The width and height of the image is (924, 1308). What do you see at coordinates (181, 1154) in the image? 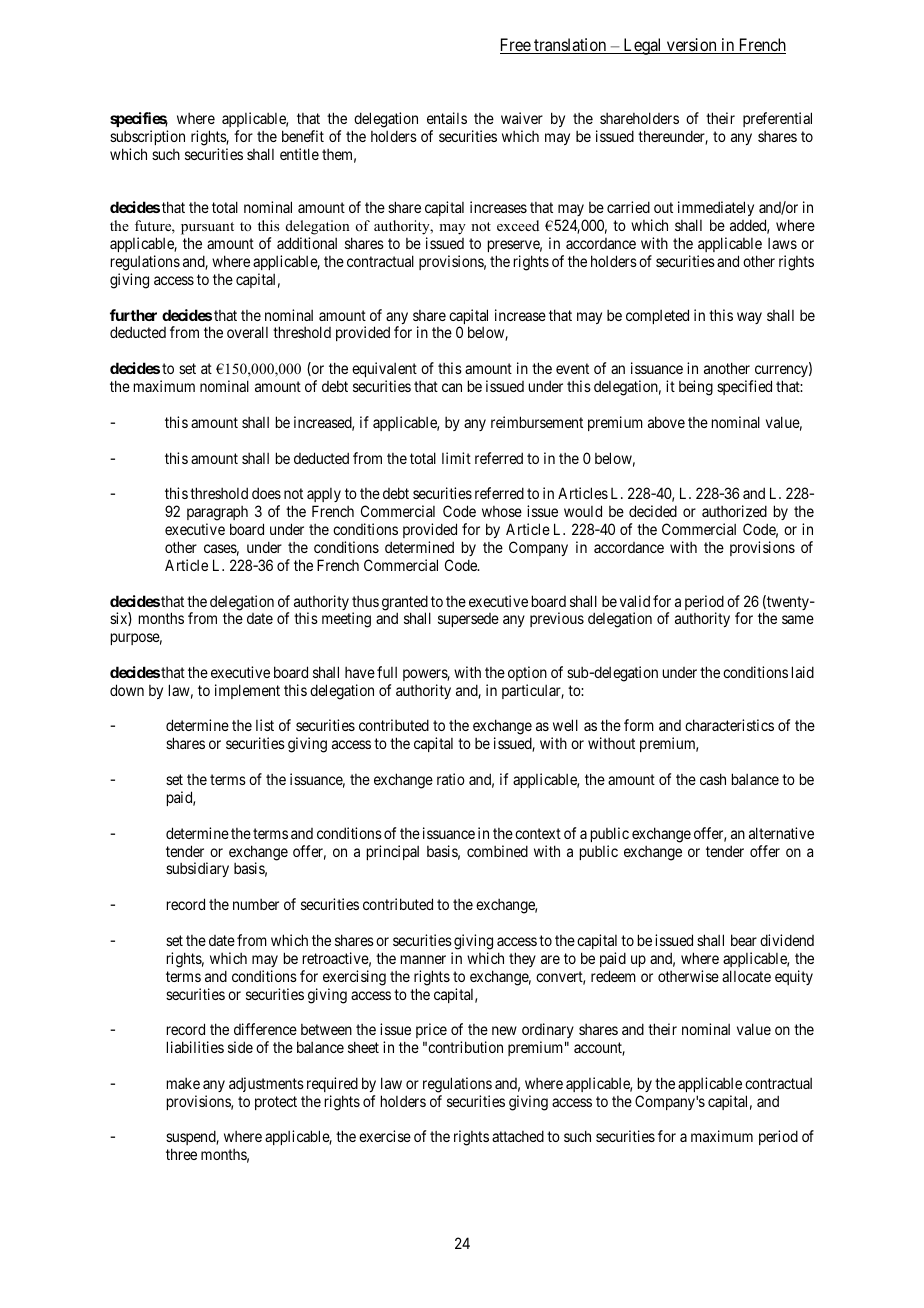
I see `three` at bounding box center [181, 1154].
